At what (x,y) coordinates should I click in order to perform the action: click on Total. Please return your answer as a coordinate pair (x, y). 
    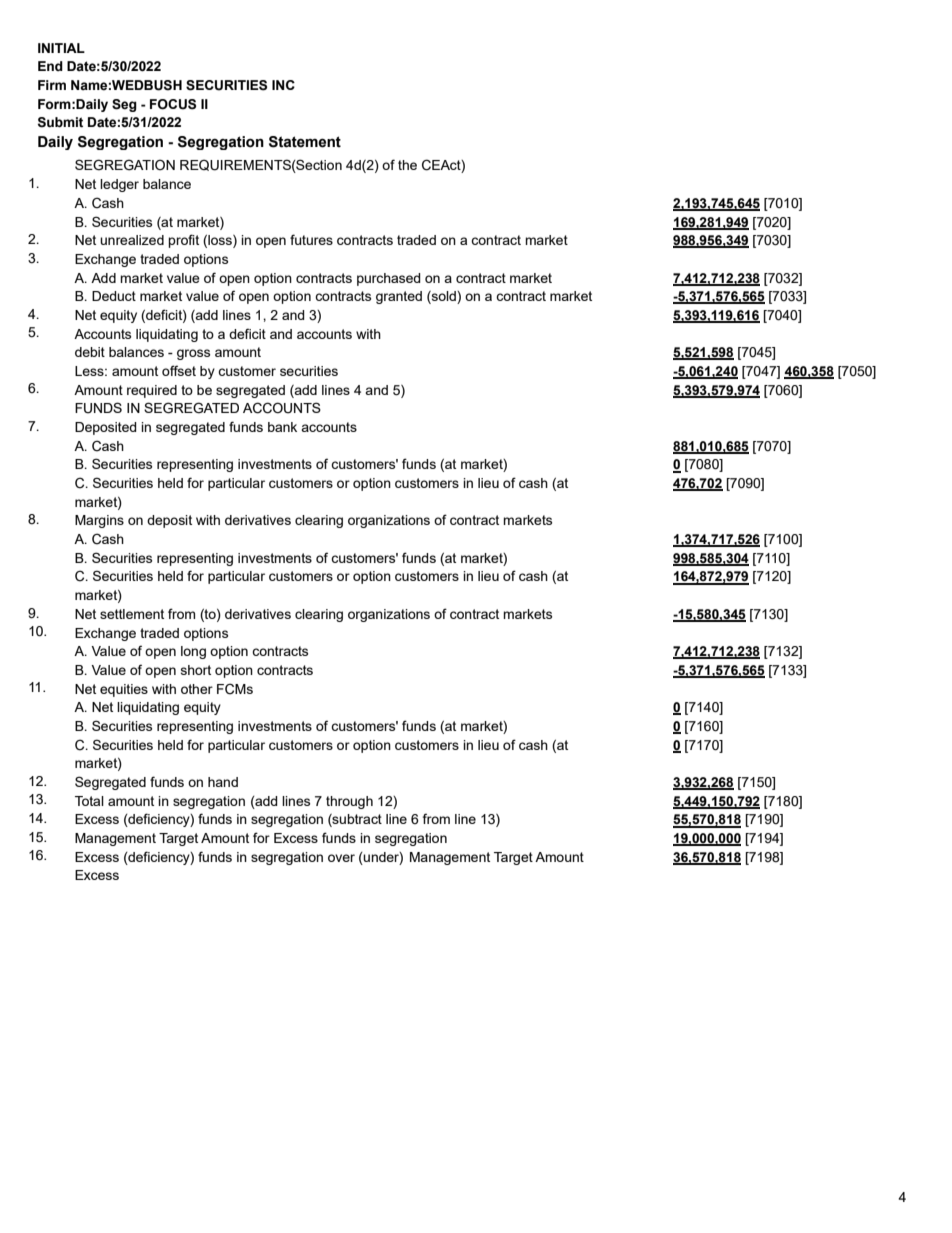
    Looking at the image, I should click on (89, 801).
